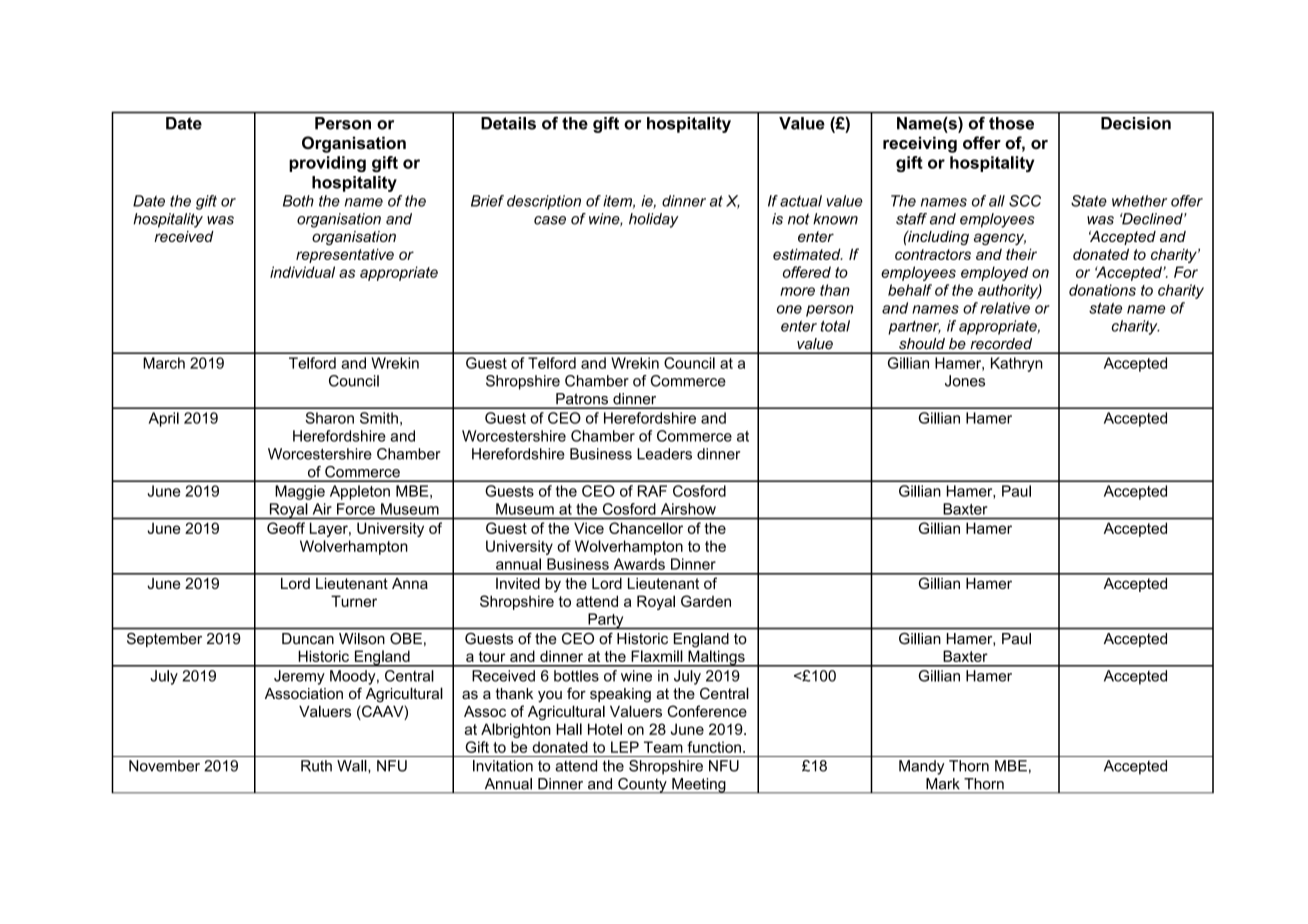 The image size is (1308, 924). Describe the element at coordinates (316, 766) in the document. I see `Ruth` at that location.
